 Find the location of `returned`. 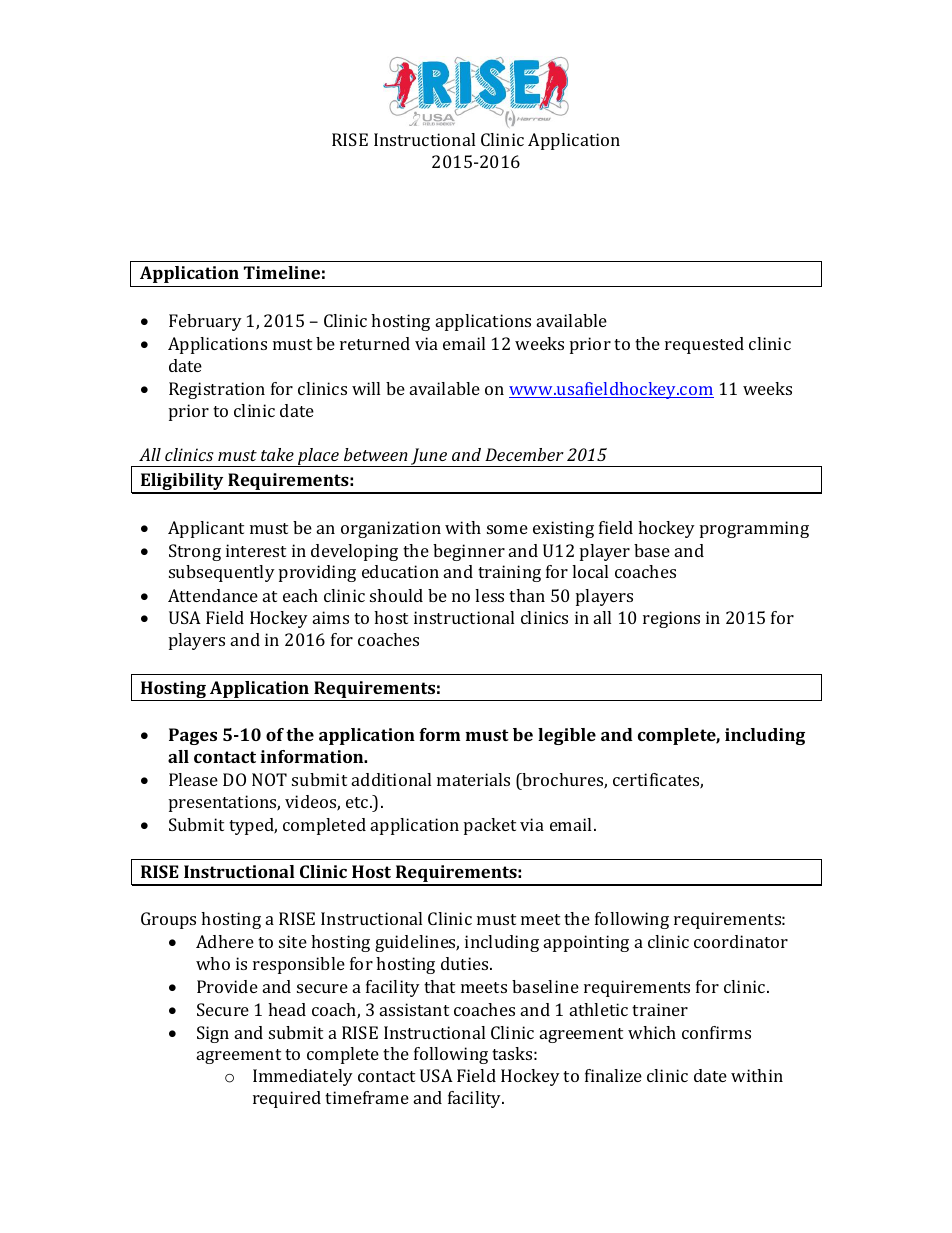

returned is located at coordinates (375, 343).
